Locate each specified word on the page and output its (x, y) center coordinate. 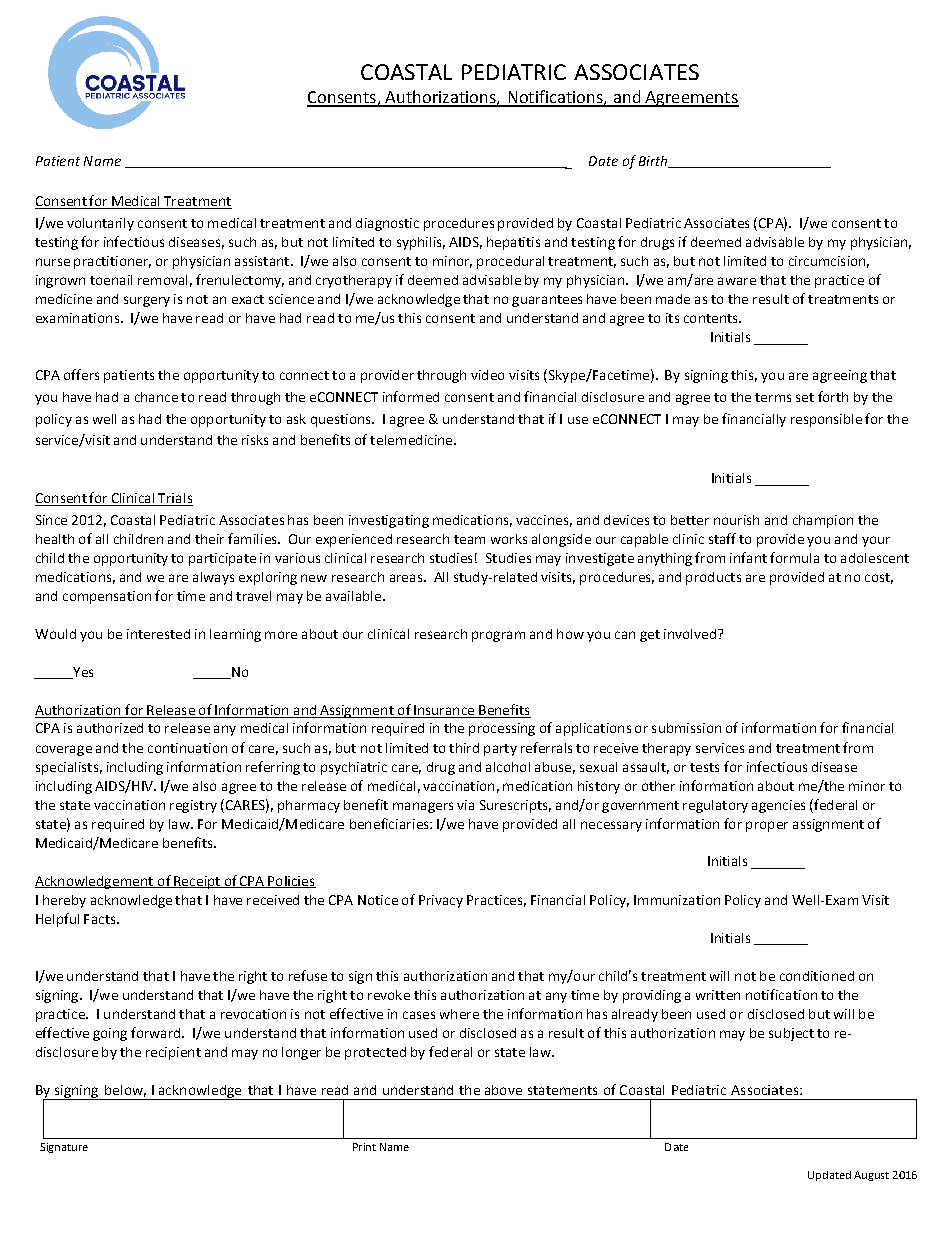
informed (411, 396)
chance (156, 397)
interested (158, 634)
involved (690, 634)
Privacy (441, 901)
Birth (654, 162)
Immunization (677, 900)
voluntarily (100, 224)
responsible (826, 420)
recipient (173, 1053)
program (498, 636)
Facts (101, 919)
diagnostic (387, 224)
